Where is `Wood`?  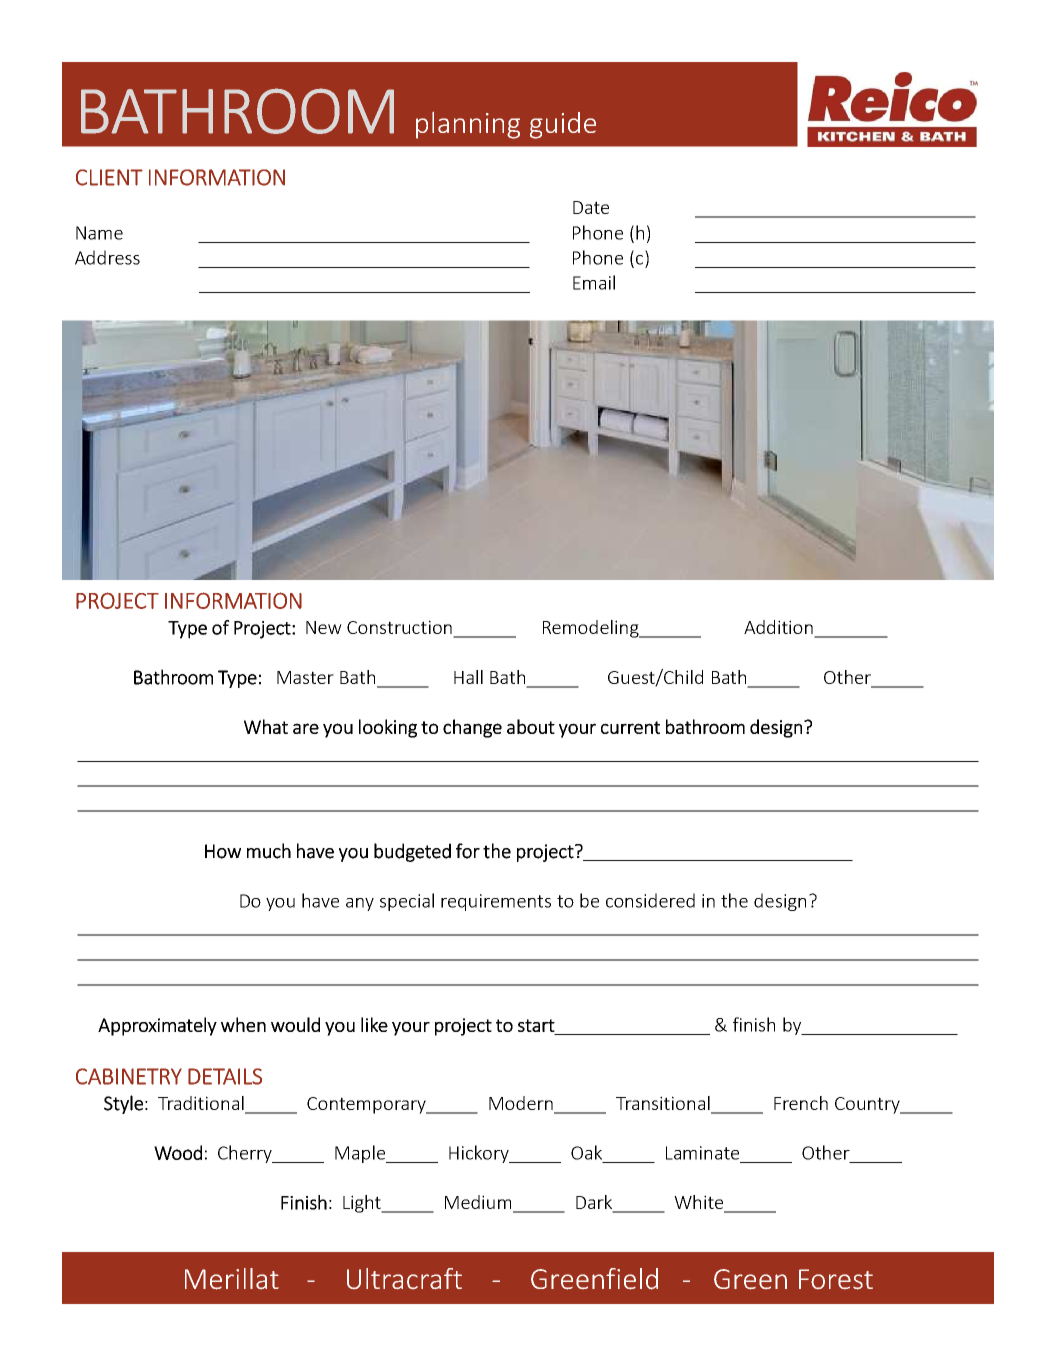
Wood is located at coordinates (178, 1152).
